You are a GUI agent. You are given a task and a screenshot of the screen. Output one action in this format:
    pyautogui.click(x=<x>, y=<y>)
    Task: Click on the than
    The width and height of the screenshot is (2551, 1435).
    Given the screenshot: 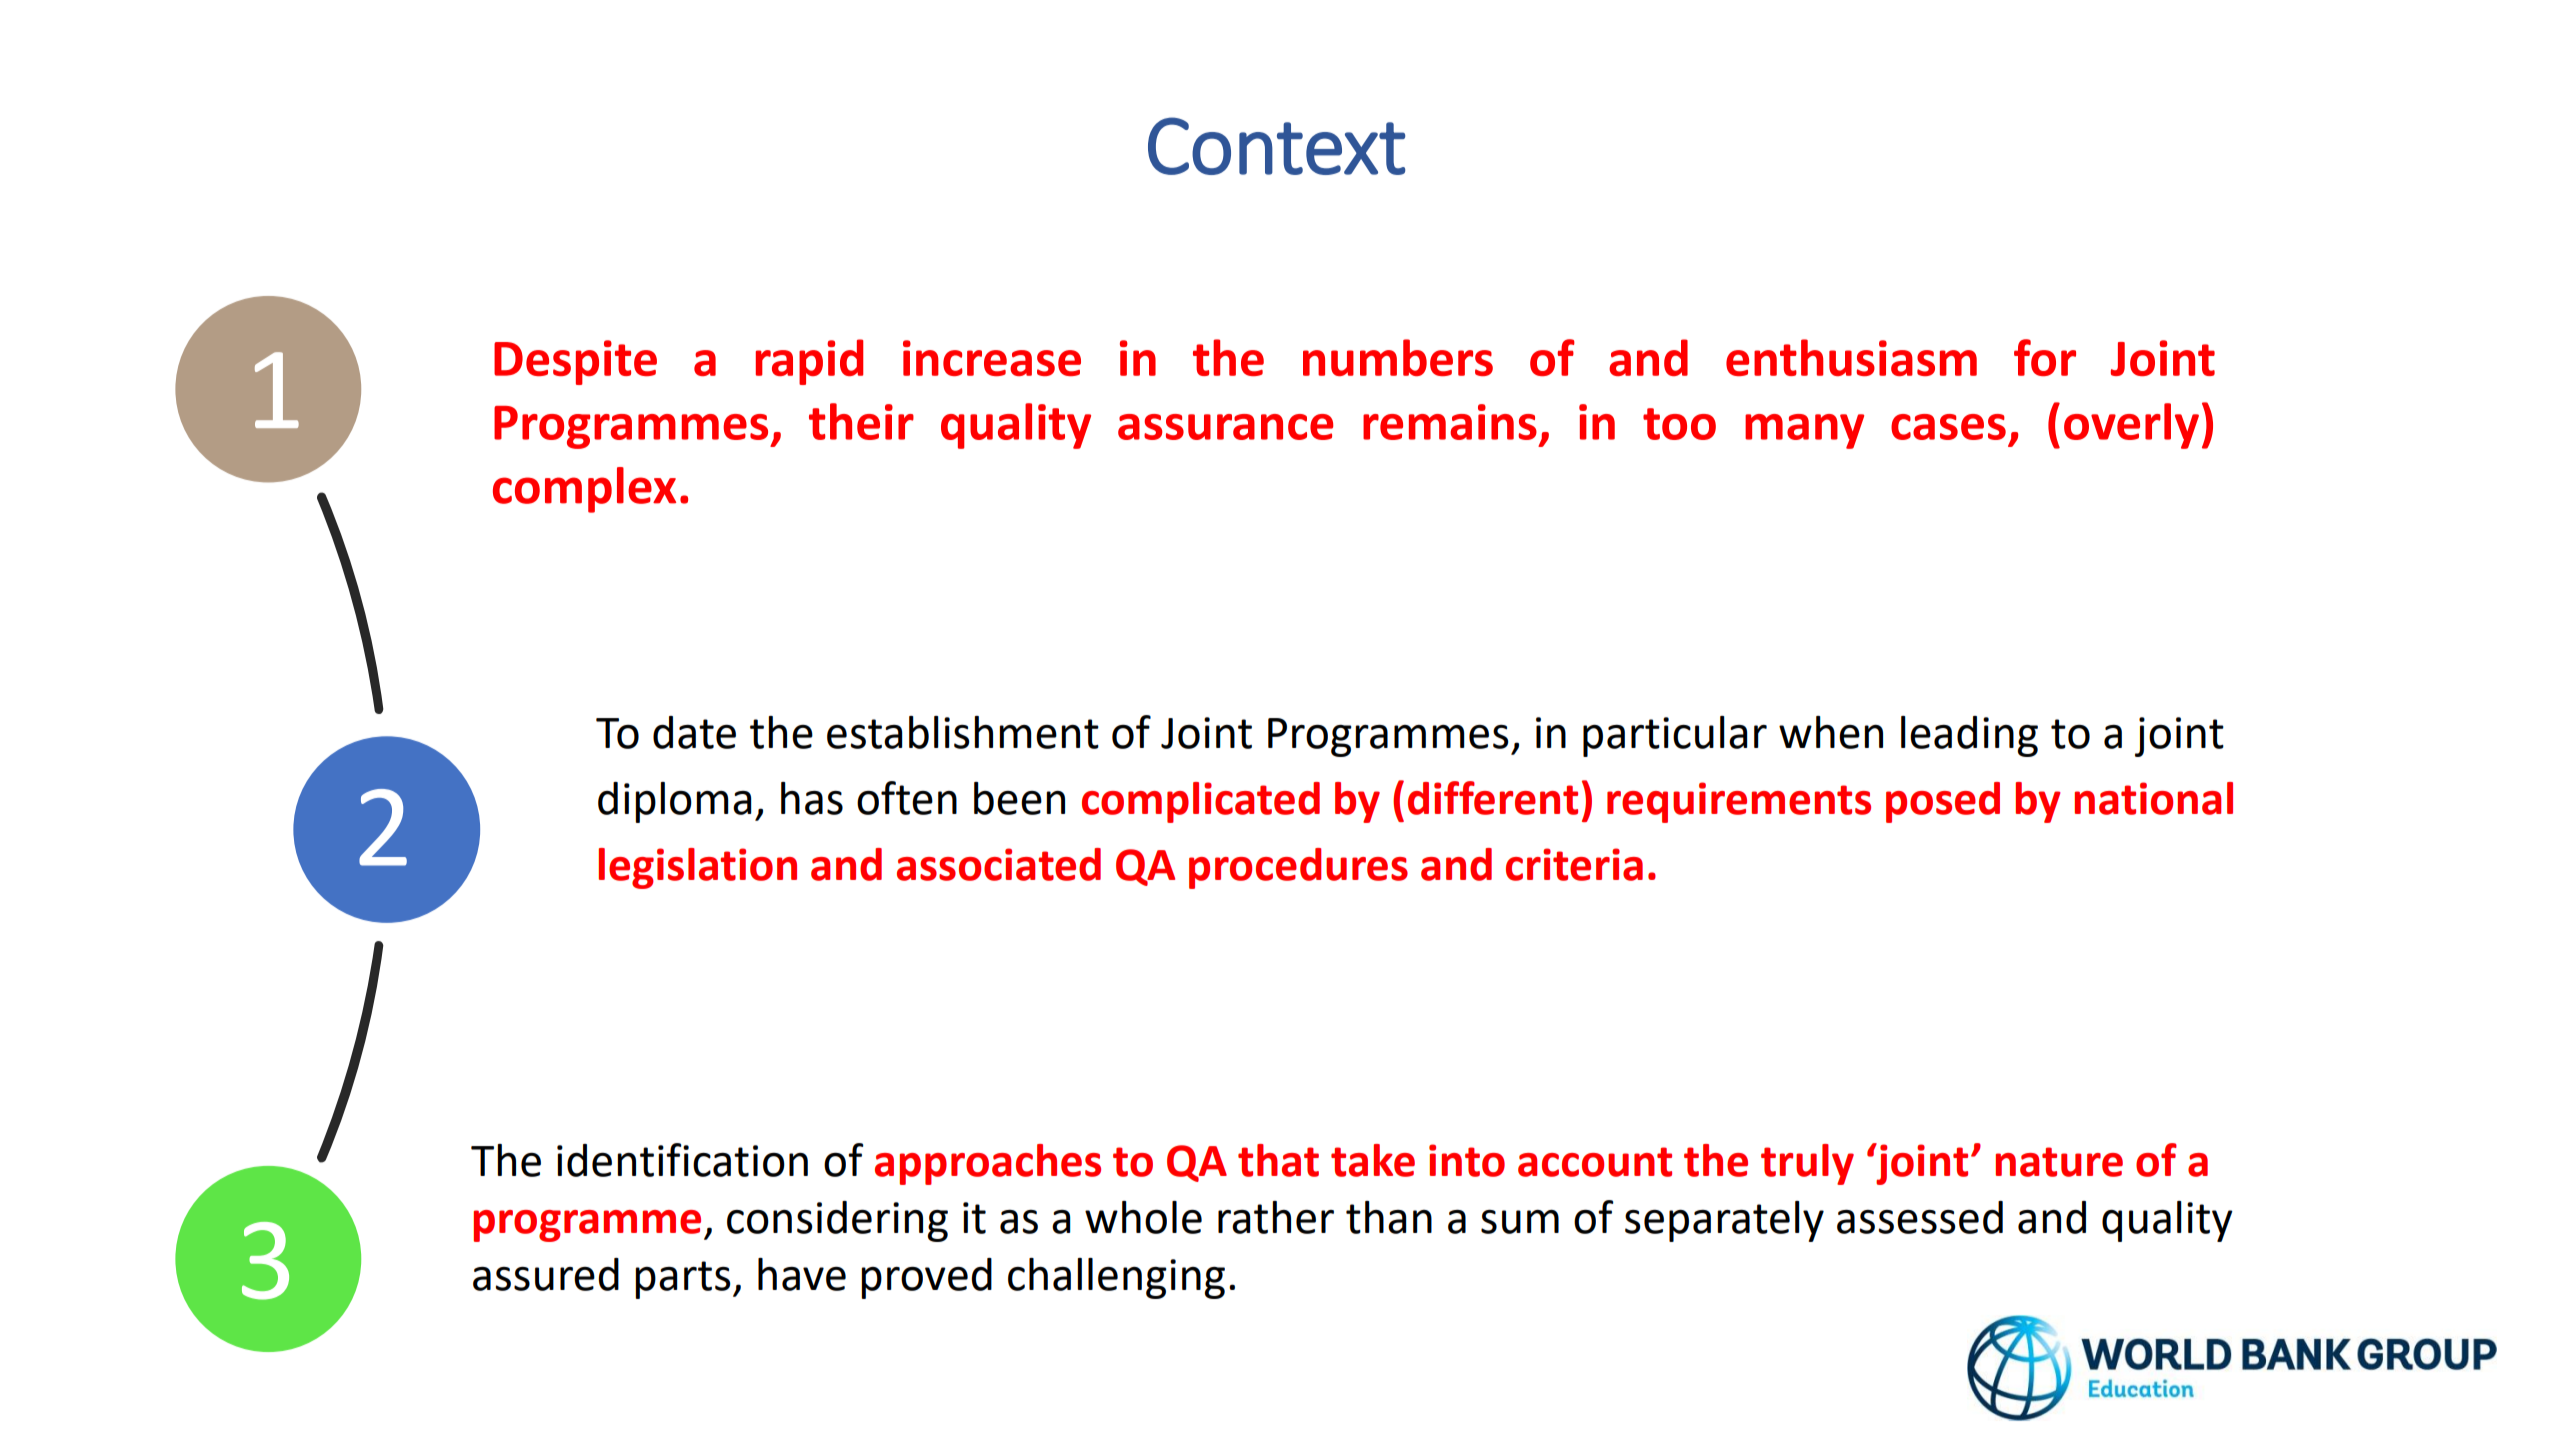 What is the action you would take?
    pyautogui.click(x=1389, y=1217)
